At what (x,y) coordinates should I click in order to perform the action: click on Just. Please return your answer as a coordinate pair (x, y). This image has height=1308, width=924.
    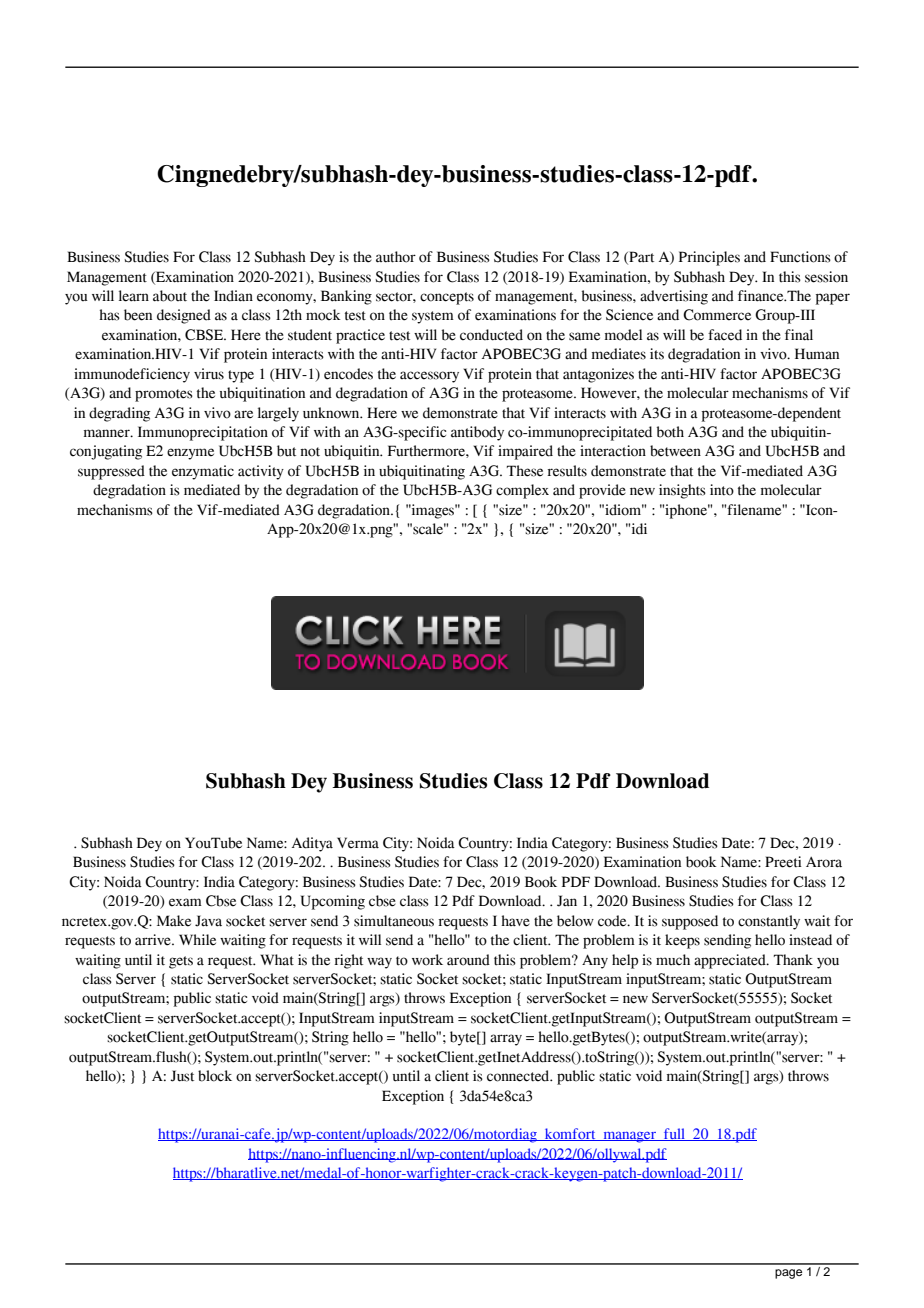
    Looking at the image, I should click on (182, 1076).
